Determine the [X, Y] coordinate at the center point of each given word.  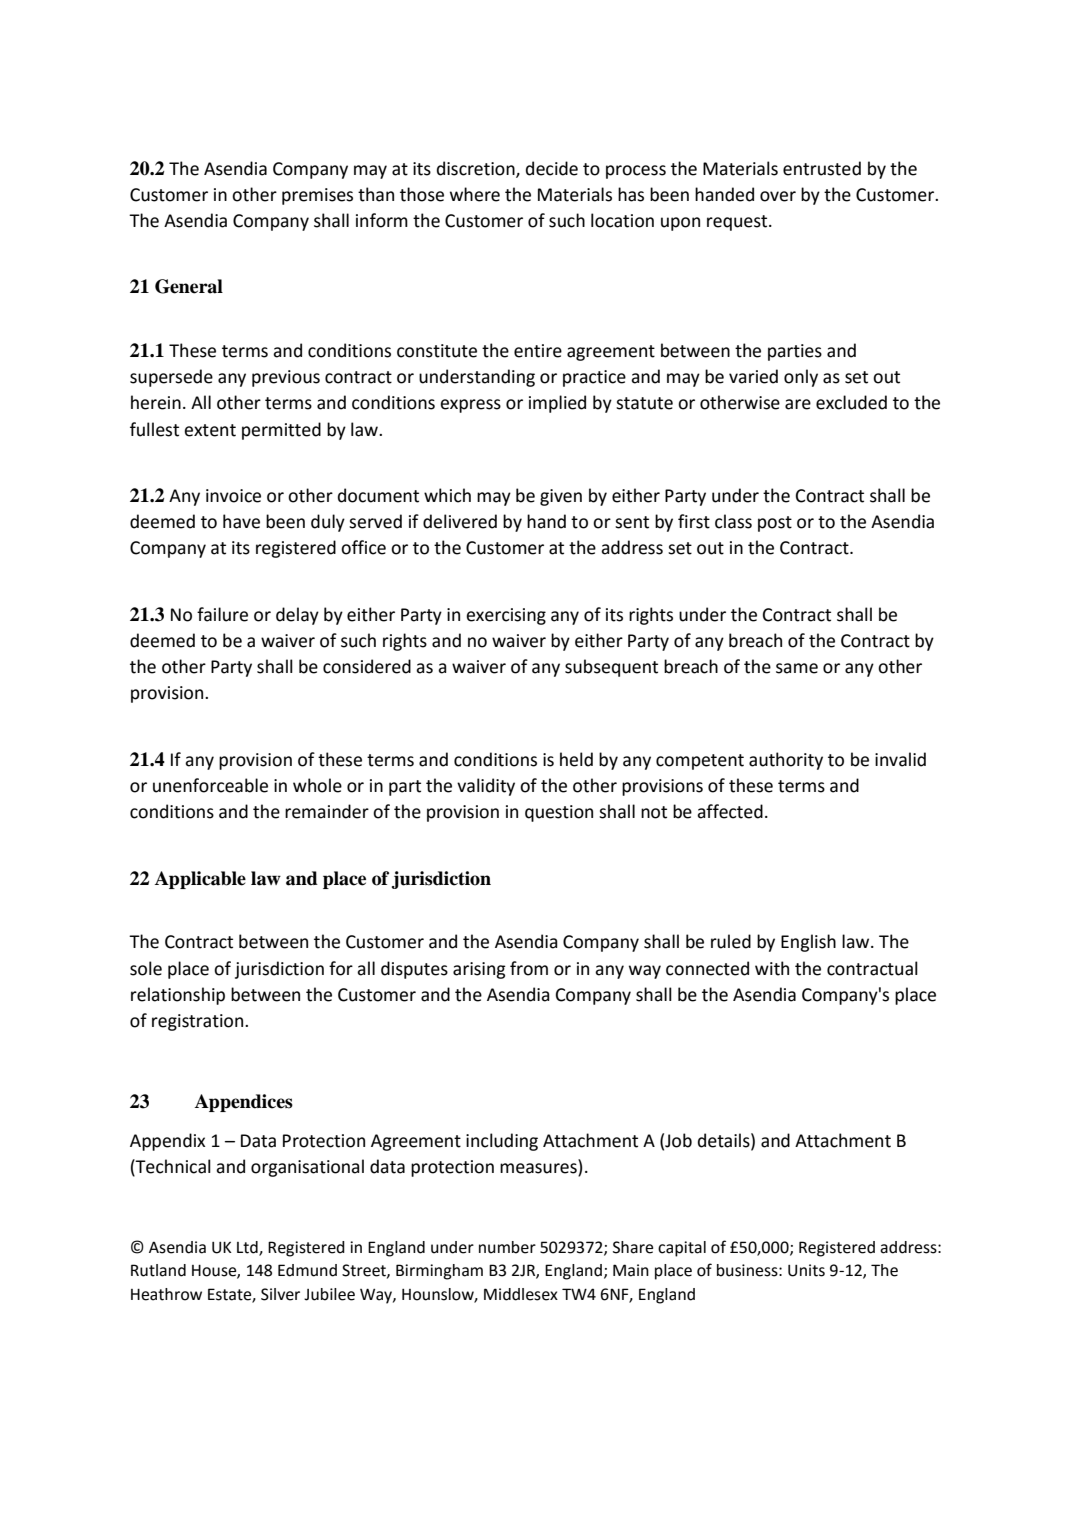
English [808, 943]
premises [317, 196]
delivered [460, 521]
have [241, 521]
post [775, 524]
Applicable [200, 880]
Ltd [248, 1248]
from [529, 968]
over [778, 196]
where [475, 194]
